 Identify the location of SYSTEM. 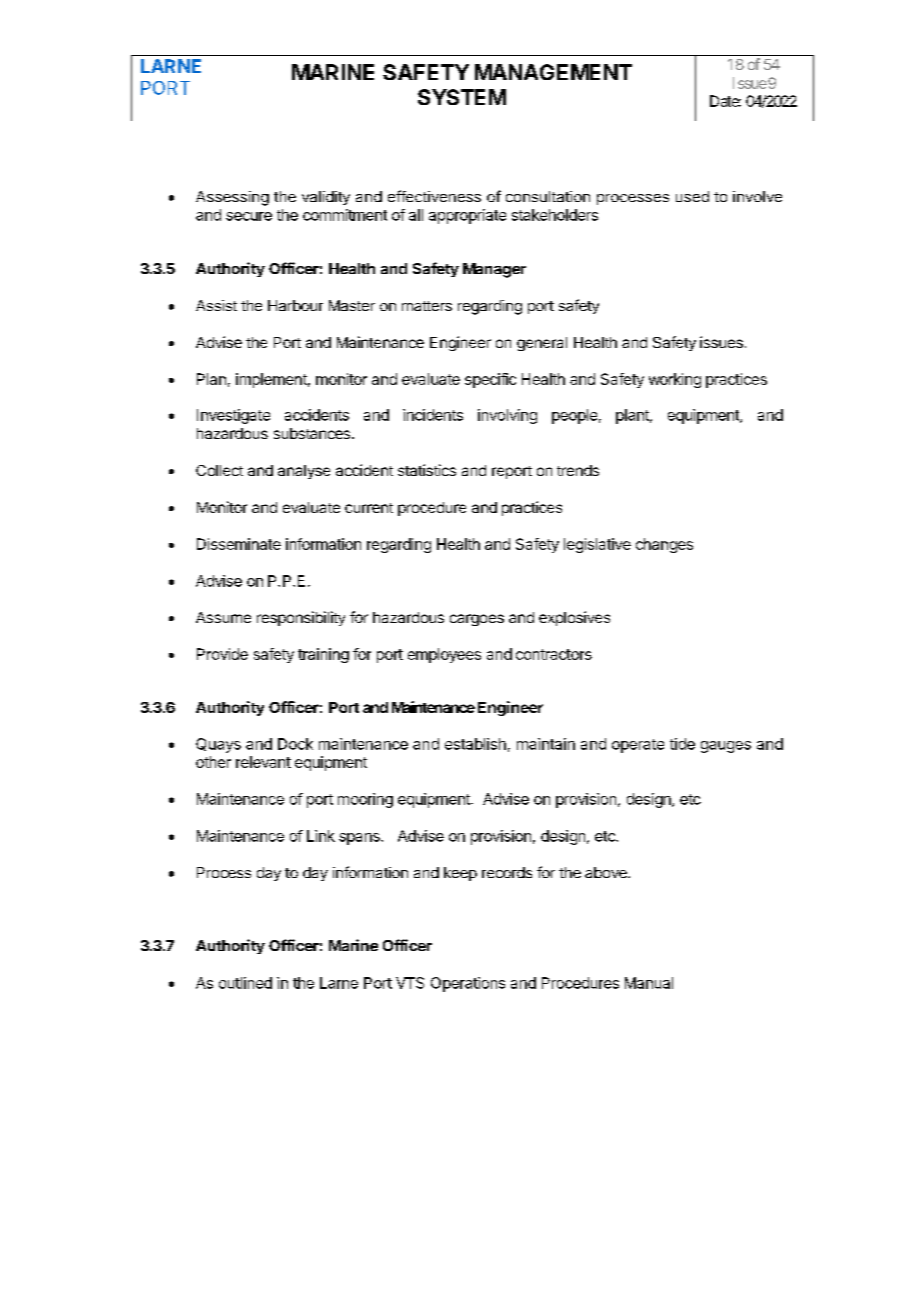
(462, 97).
